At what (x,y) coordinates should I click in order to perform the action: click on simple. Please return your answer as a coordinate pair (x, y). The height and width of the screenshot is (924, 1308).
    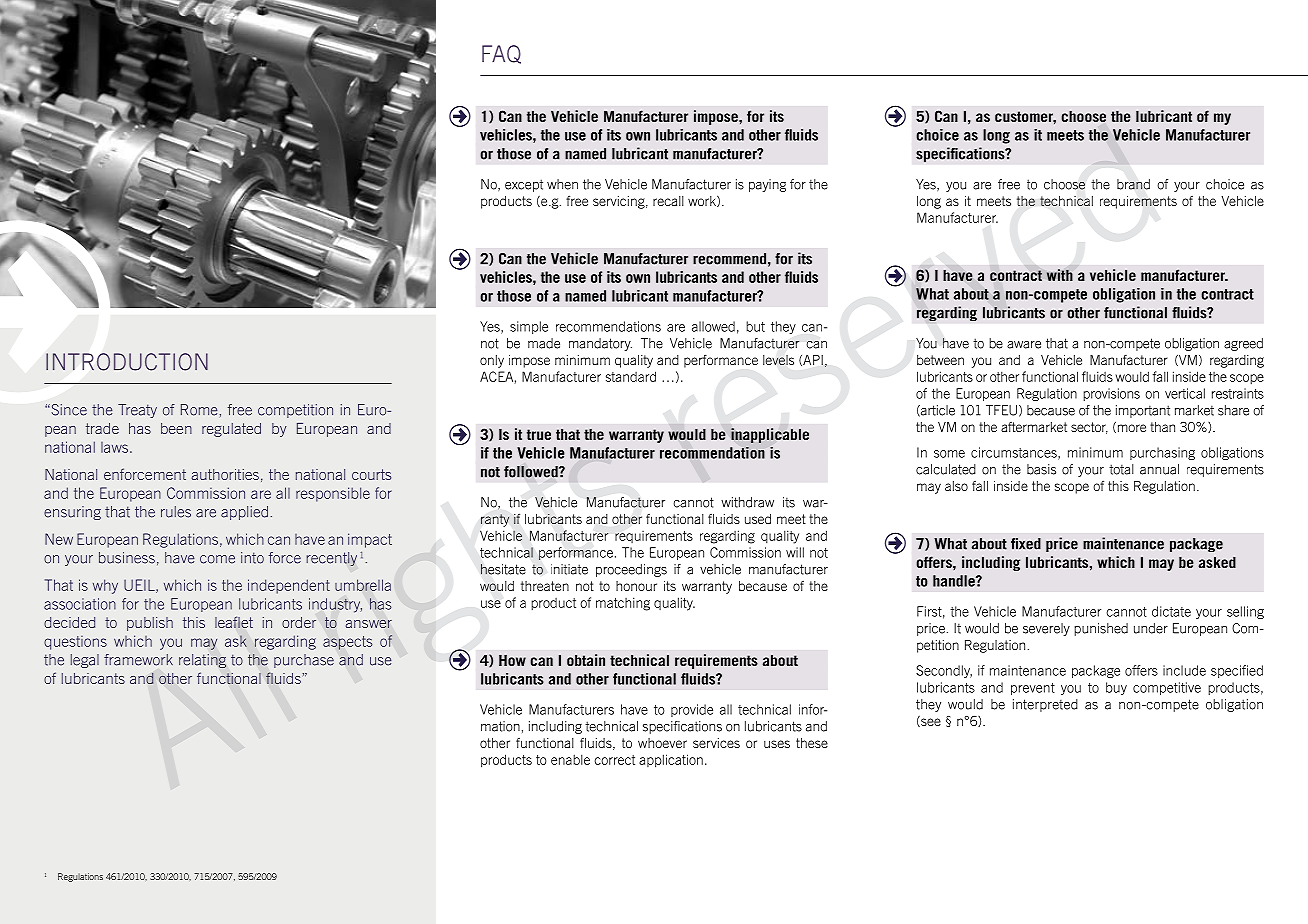
    Looking at the image, I should click on (529, 327).
